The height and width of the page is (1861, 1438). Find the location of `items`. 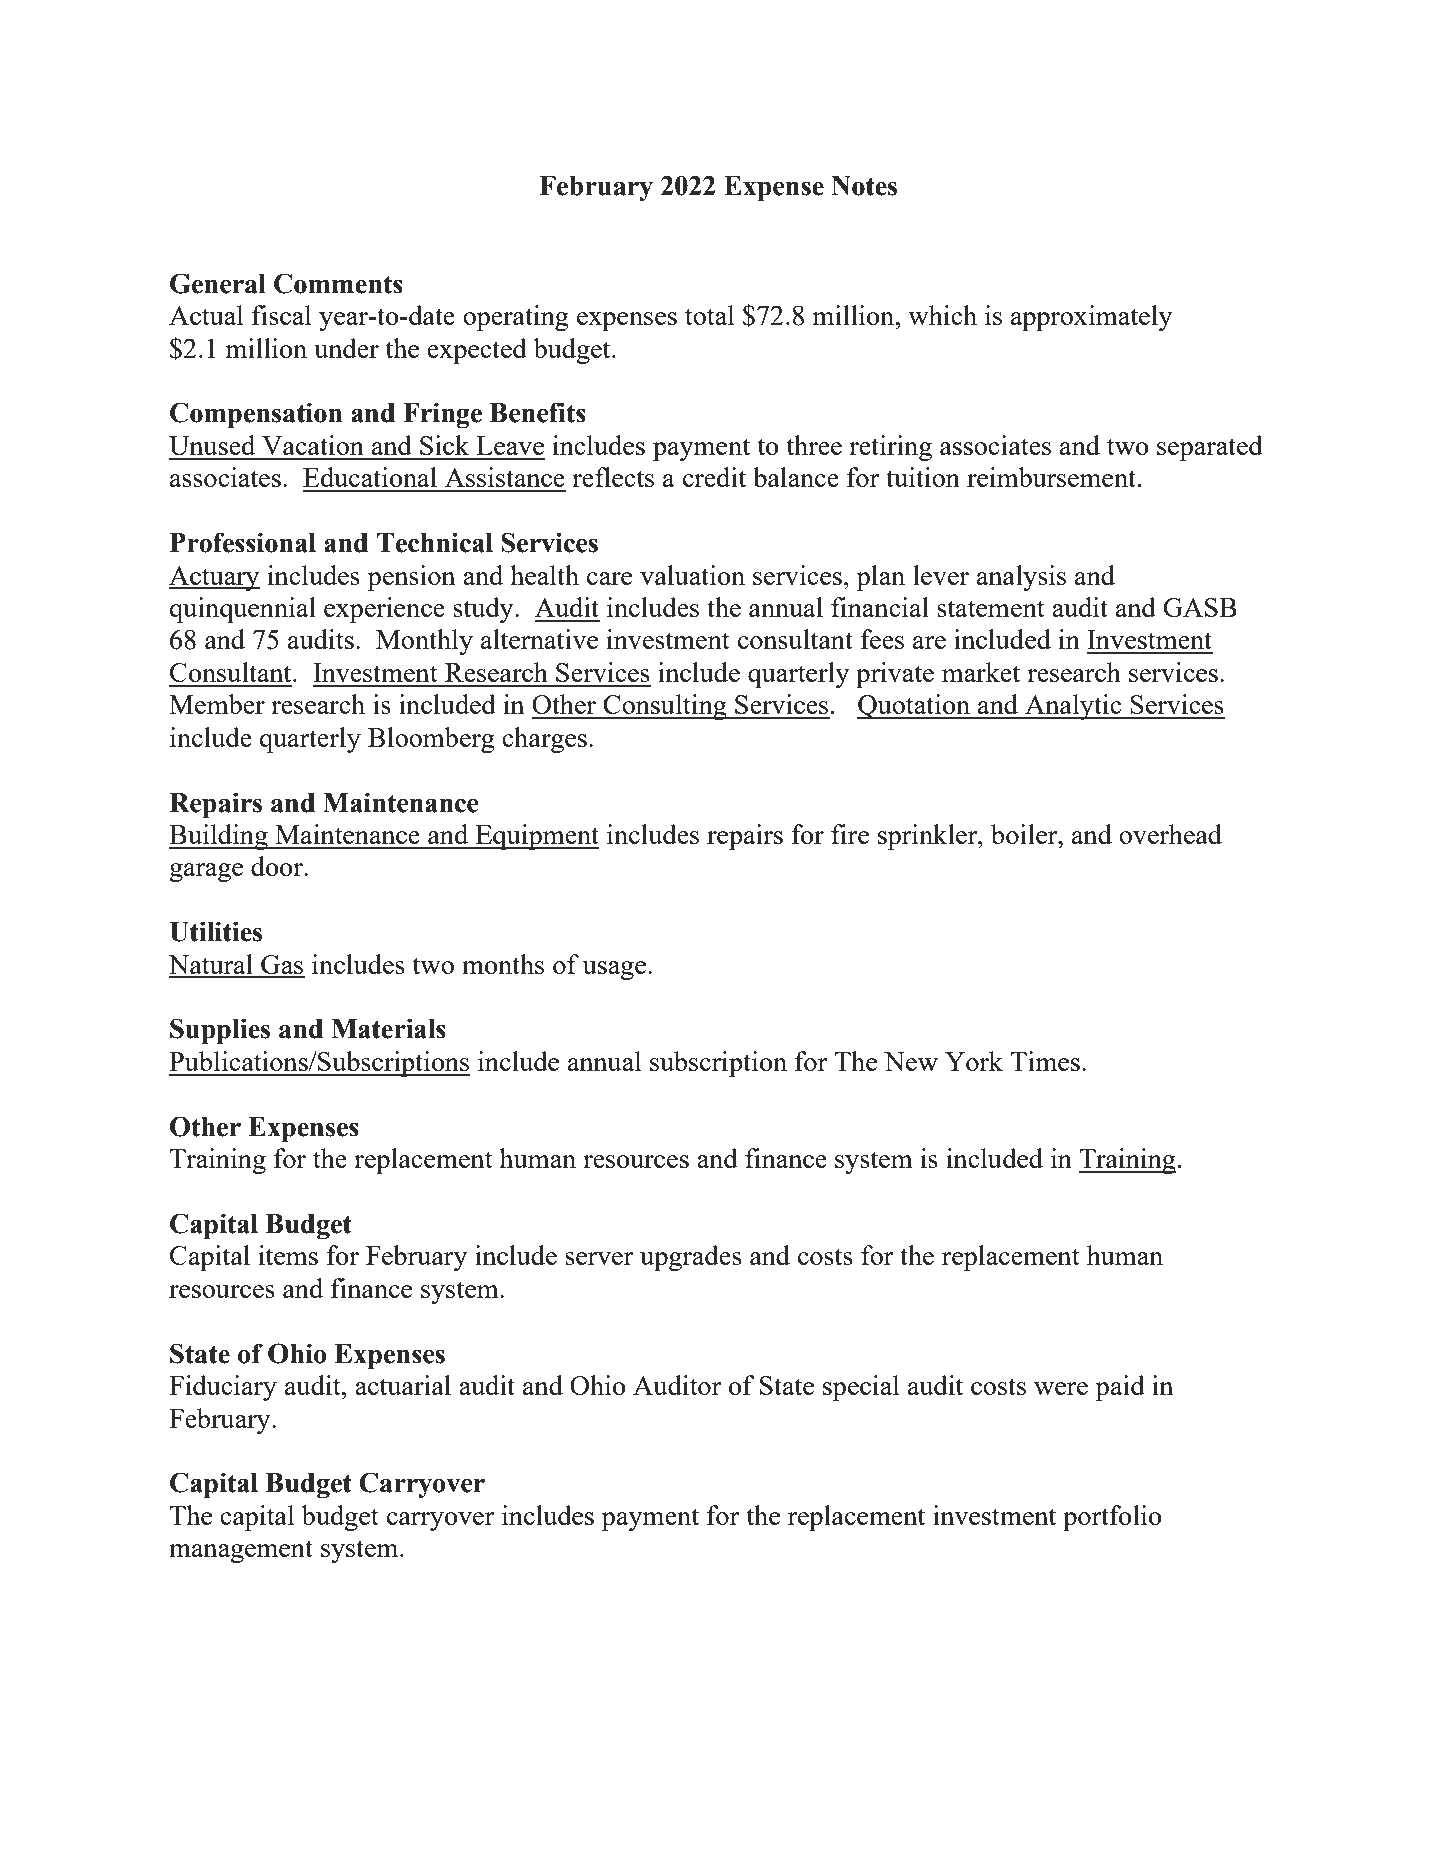

items is located at coordinates (288, 1255).
